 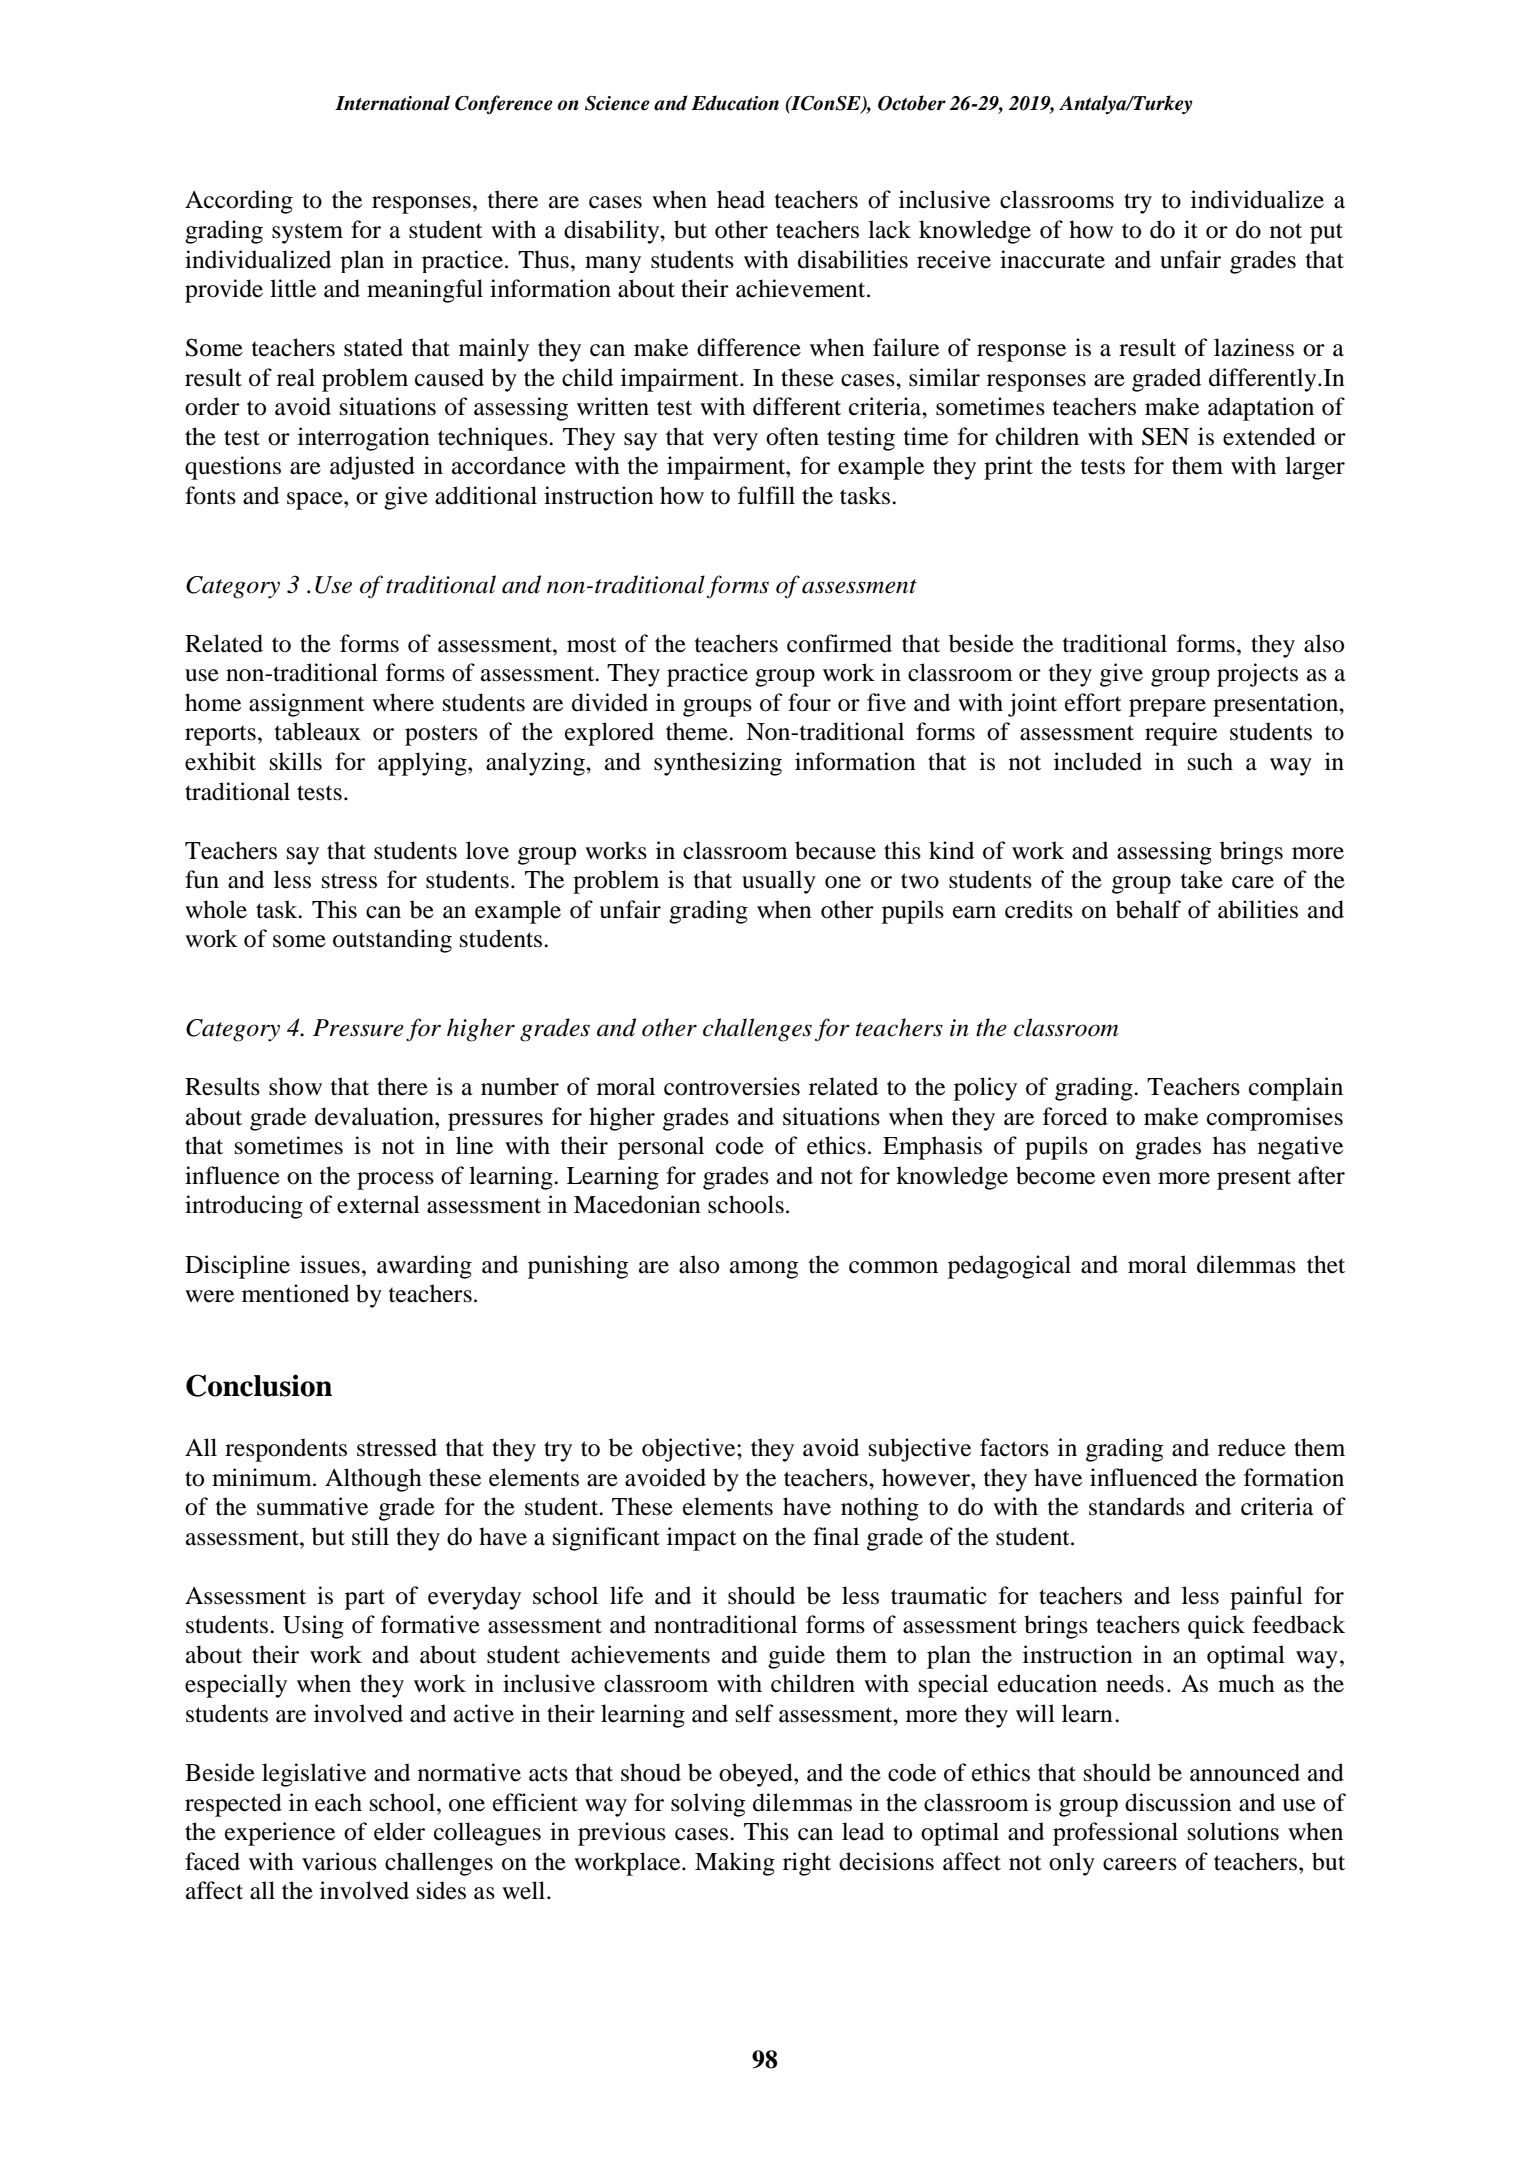 I want to click on controversies, so click(x=732, y=1086).
